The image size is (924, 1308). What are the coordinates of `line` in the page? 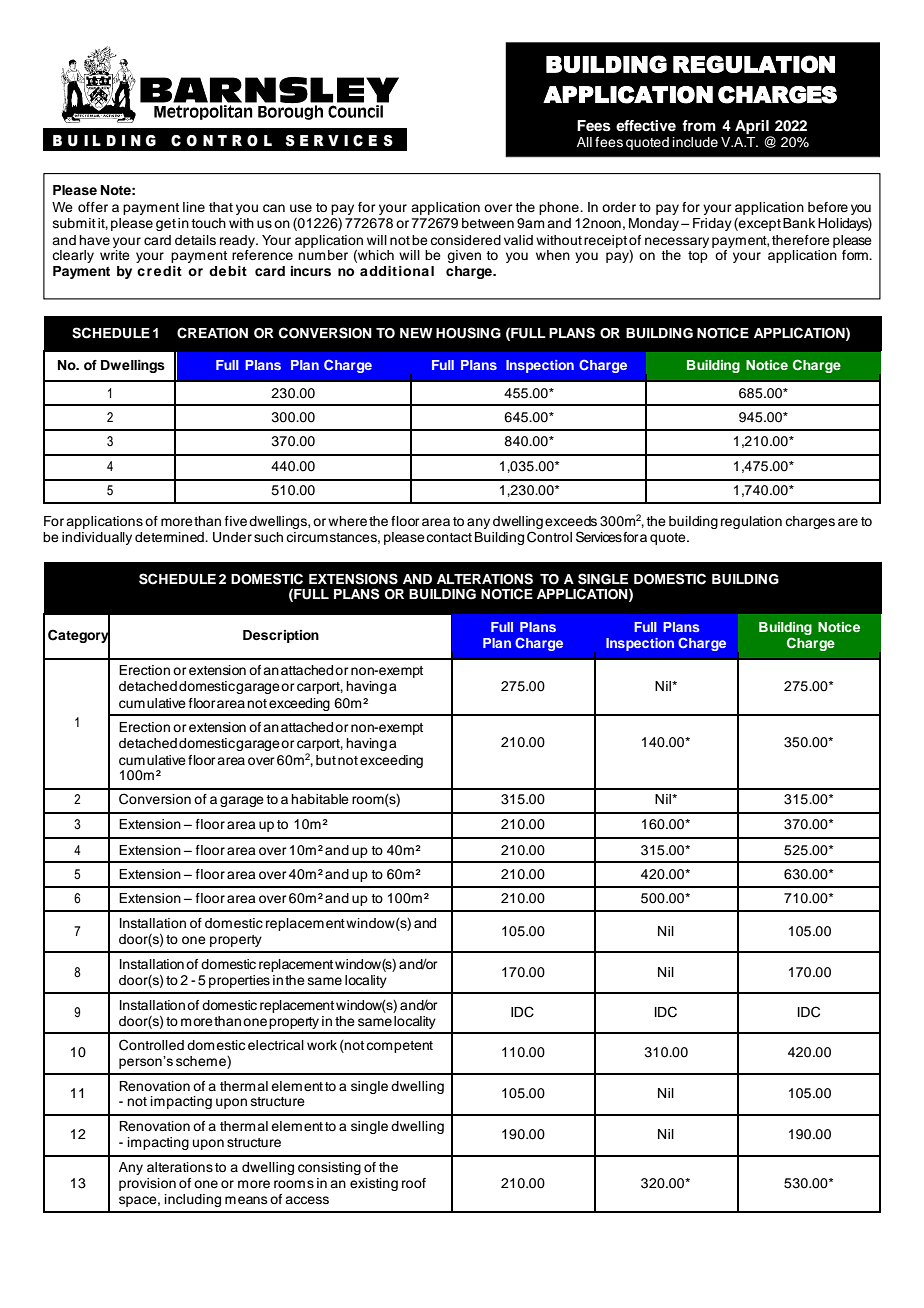 It's located at (194, 207).
